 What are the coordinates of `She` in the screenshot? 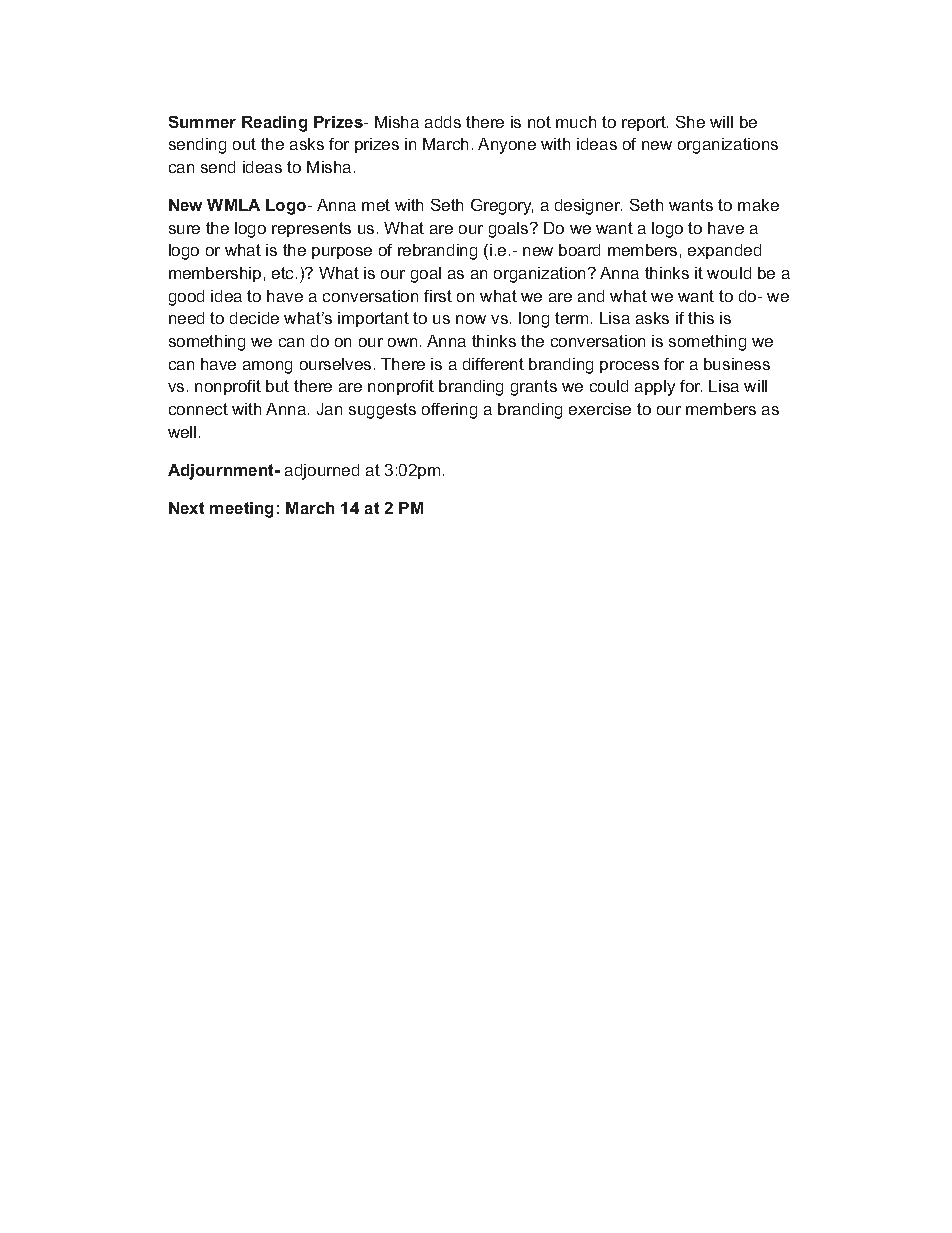 It's located at (690, 122).
